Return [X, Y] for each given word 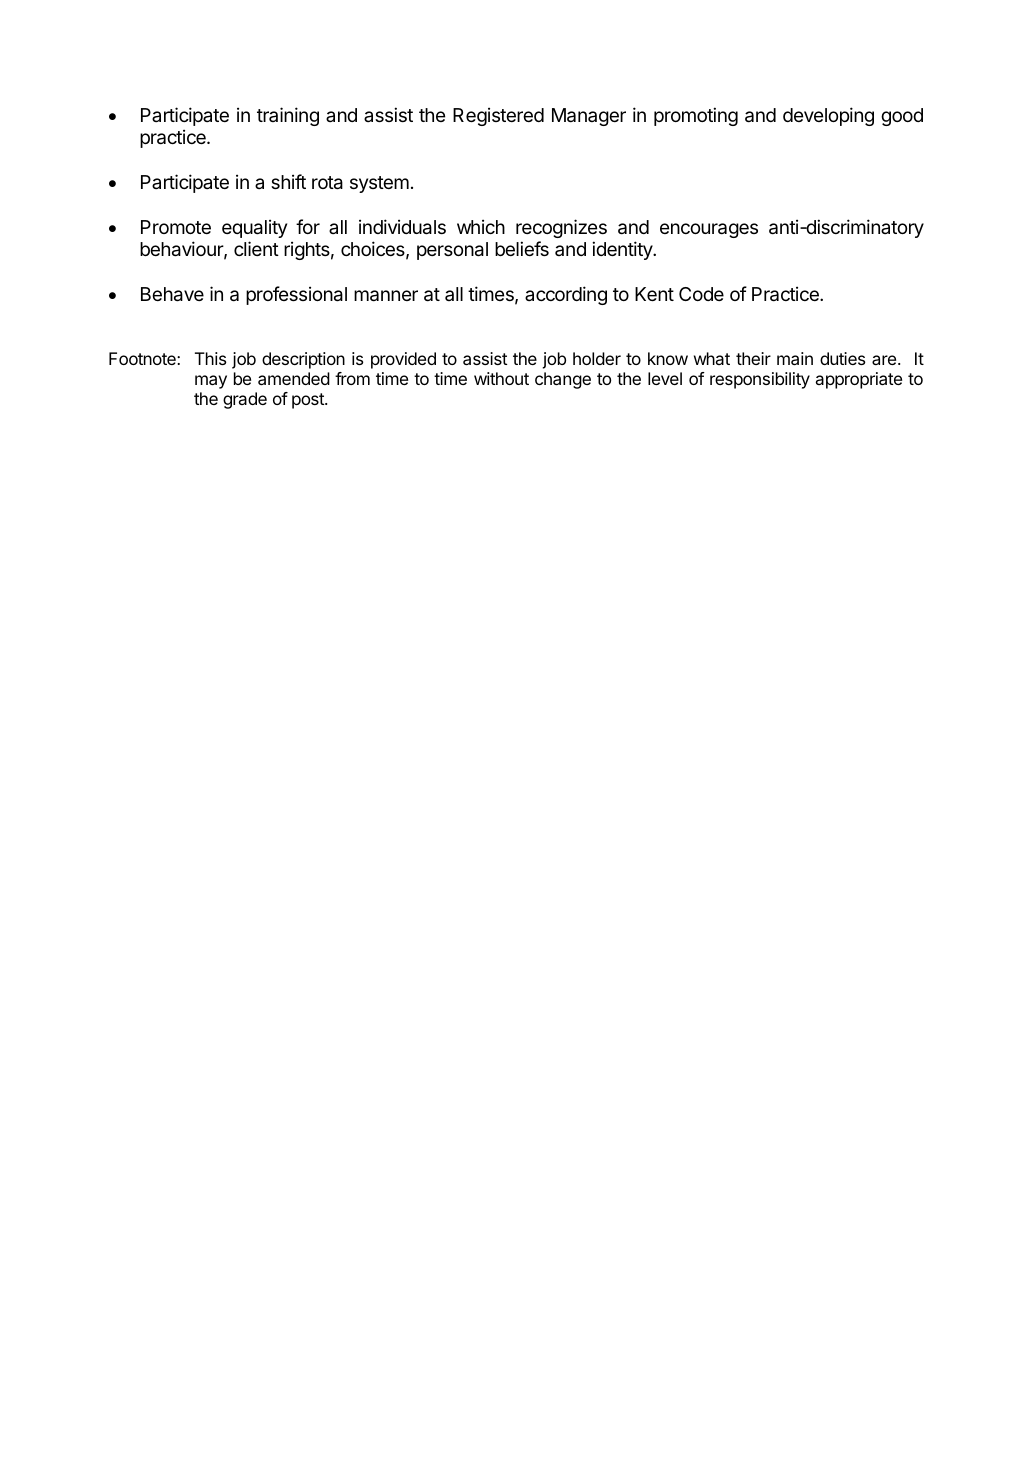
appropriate [859, 380]
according [566, 295]
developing [828, 116]
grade [245, 400]
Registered [498, 116]
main [795, 358]
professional [296, 295]
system [379, 184]
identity [623, 250]
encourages [709, 230]
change [563, 380]
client [256, 248]
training [288, 116]
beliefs [522, 248]
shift [288, 181]
